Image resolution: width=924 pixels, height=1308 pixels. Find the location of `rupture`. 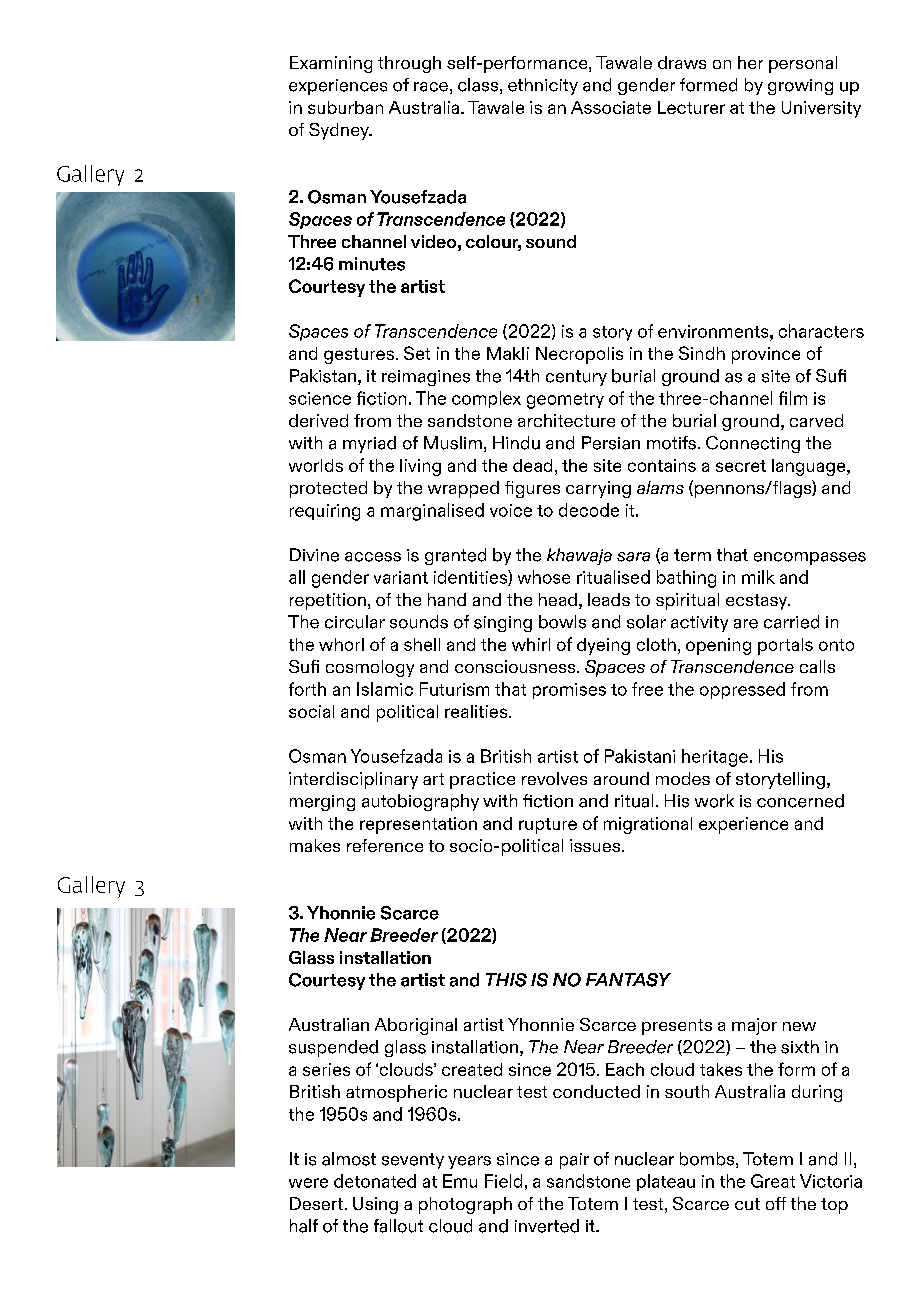

rupture is located at coordinates (548, 826).
